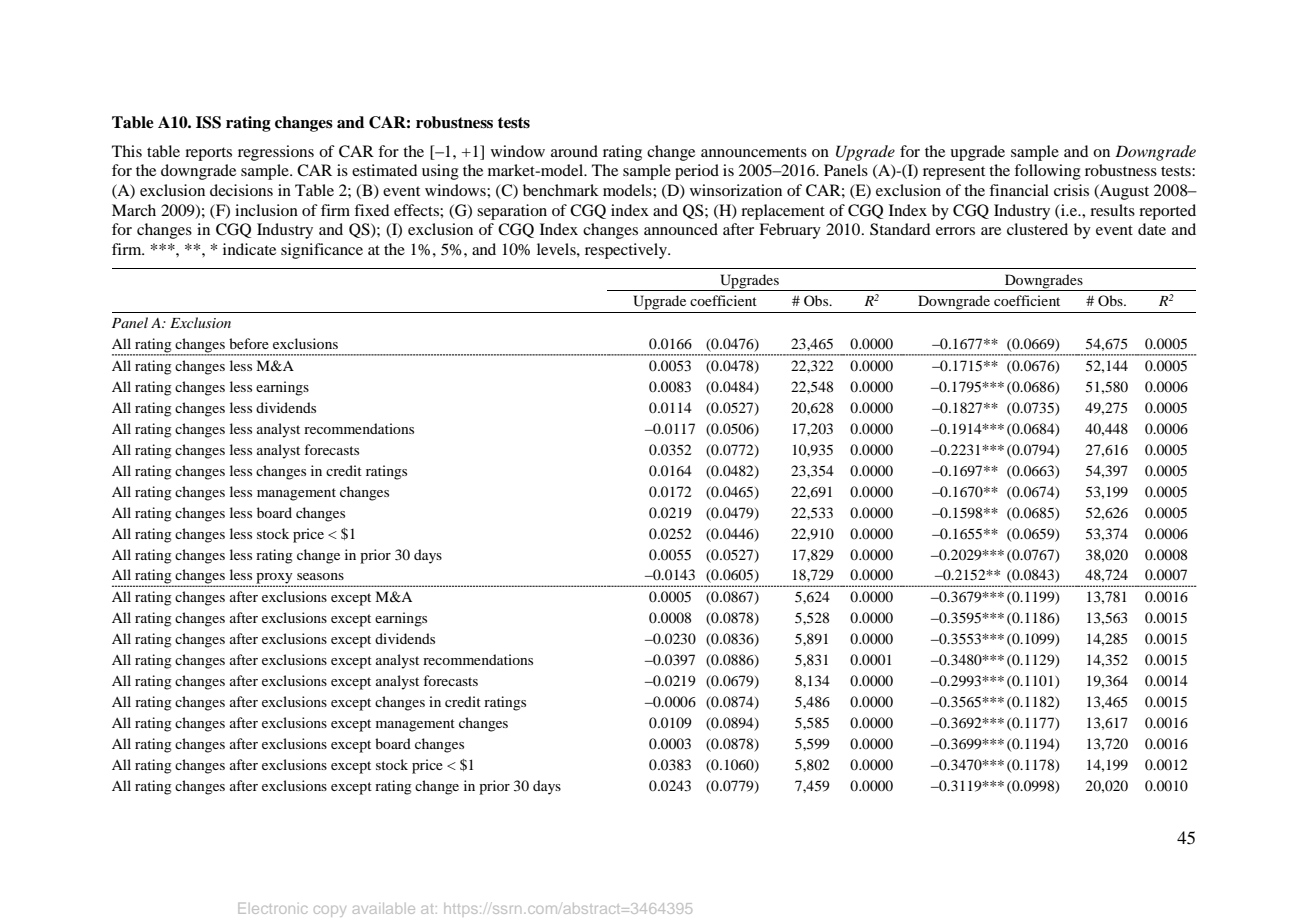 The image size is (1308, 924). Describe the element at coordinates (574, 151) in the image. I see `around` at that location.
